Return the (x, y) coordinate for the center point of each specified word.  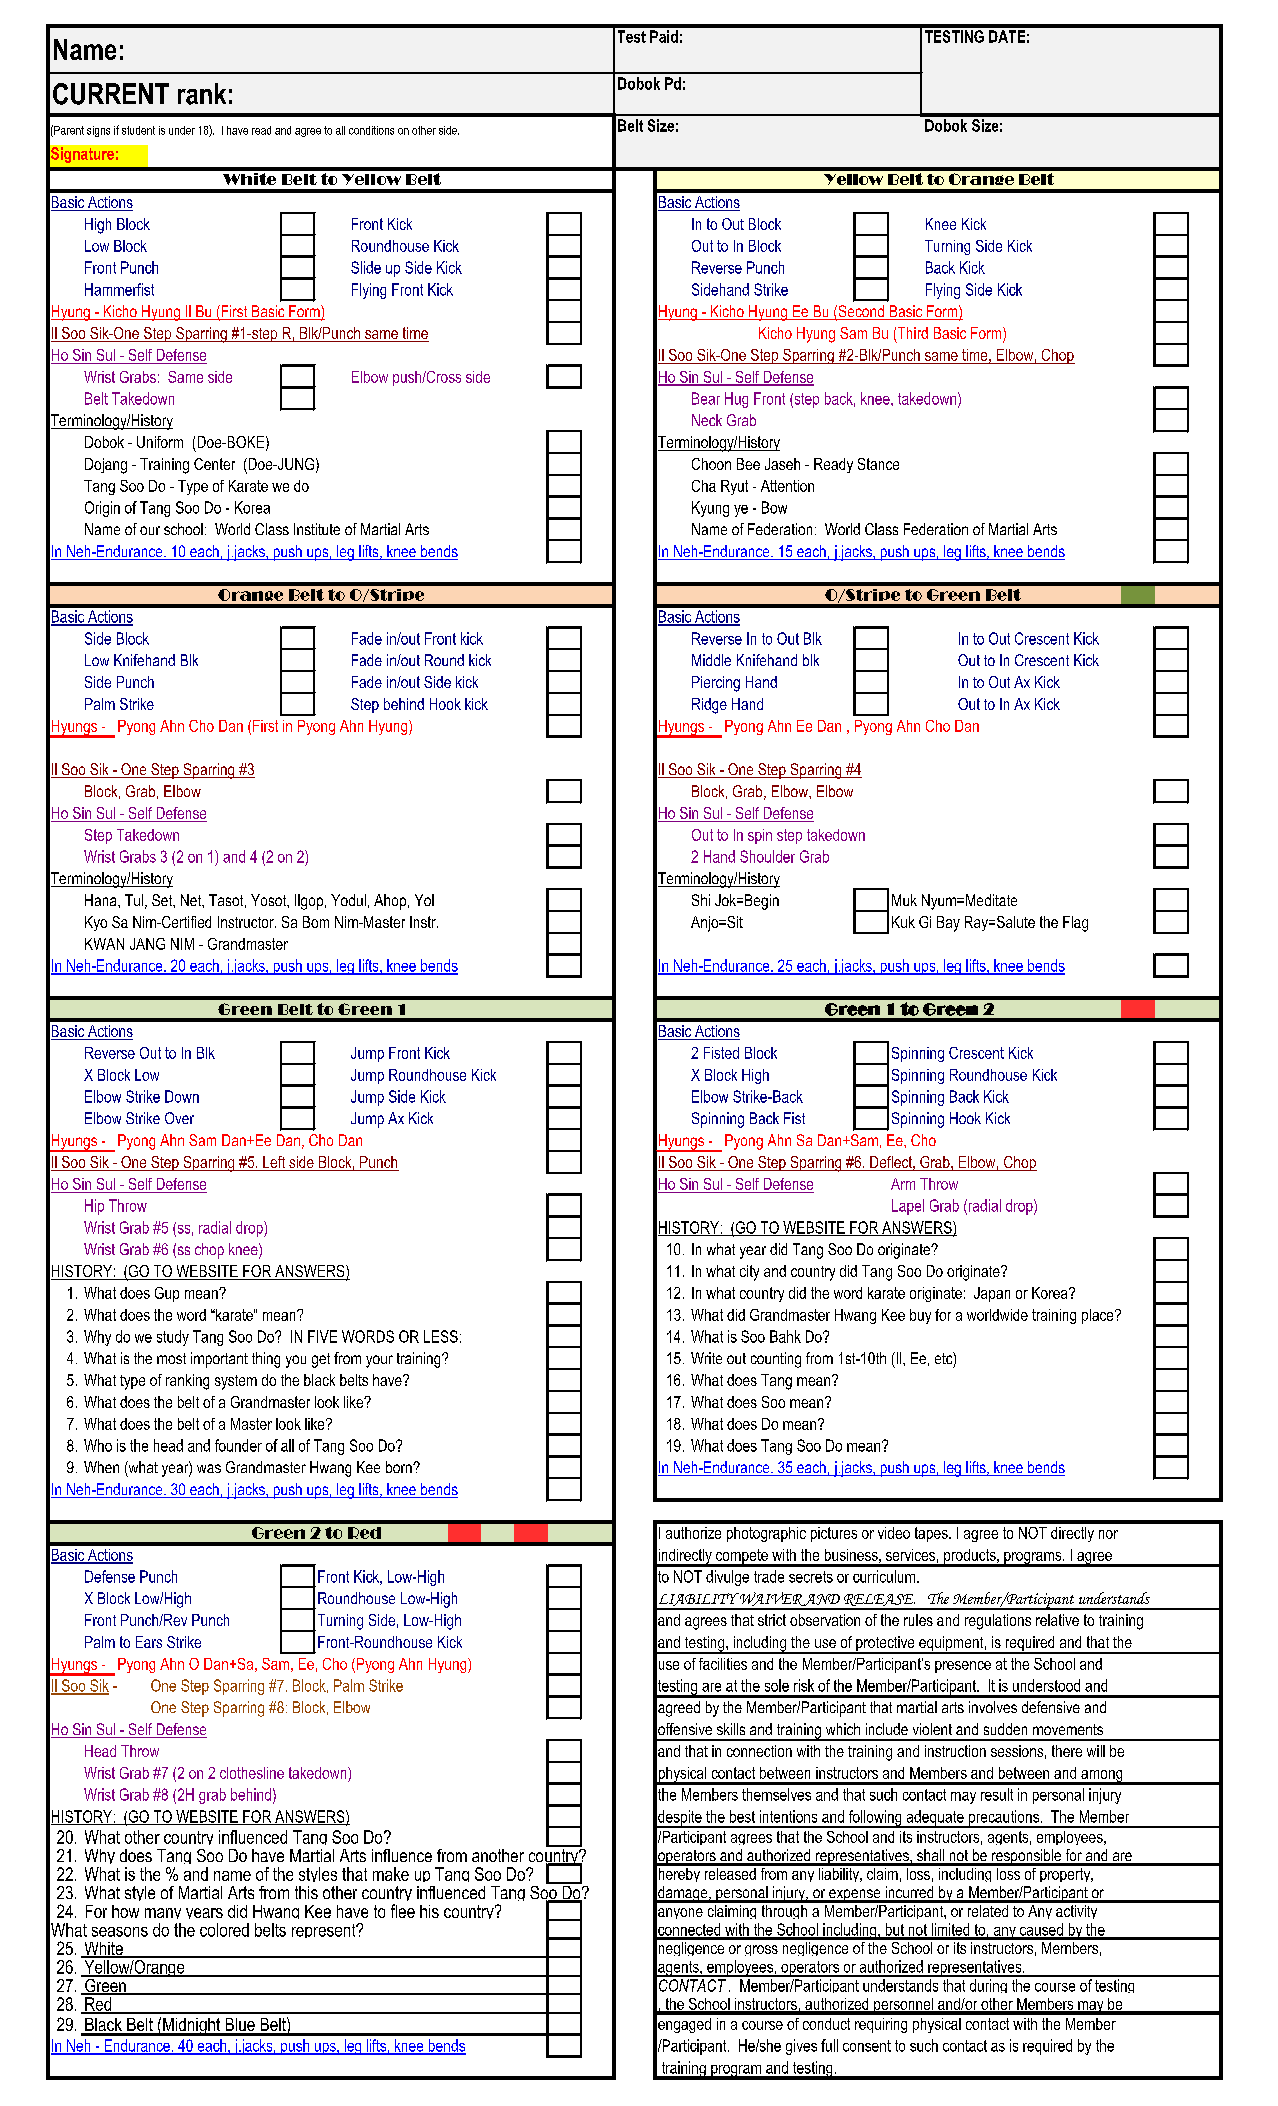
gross (761, 1950)
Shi (701, 900)
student (138, 130)
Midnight (192, 2027)
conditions (371, 130)
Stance (878, 464)
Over (179, 1118)
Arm (903, 1184)
